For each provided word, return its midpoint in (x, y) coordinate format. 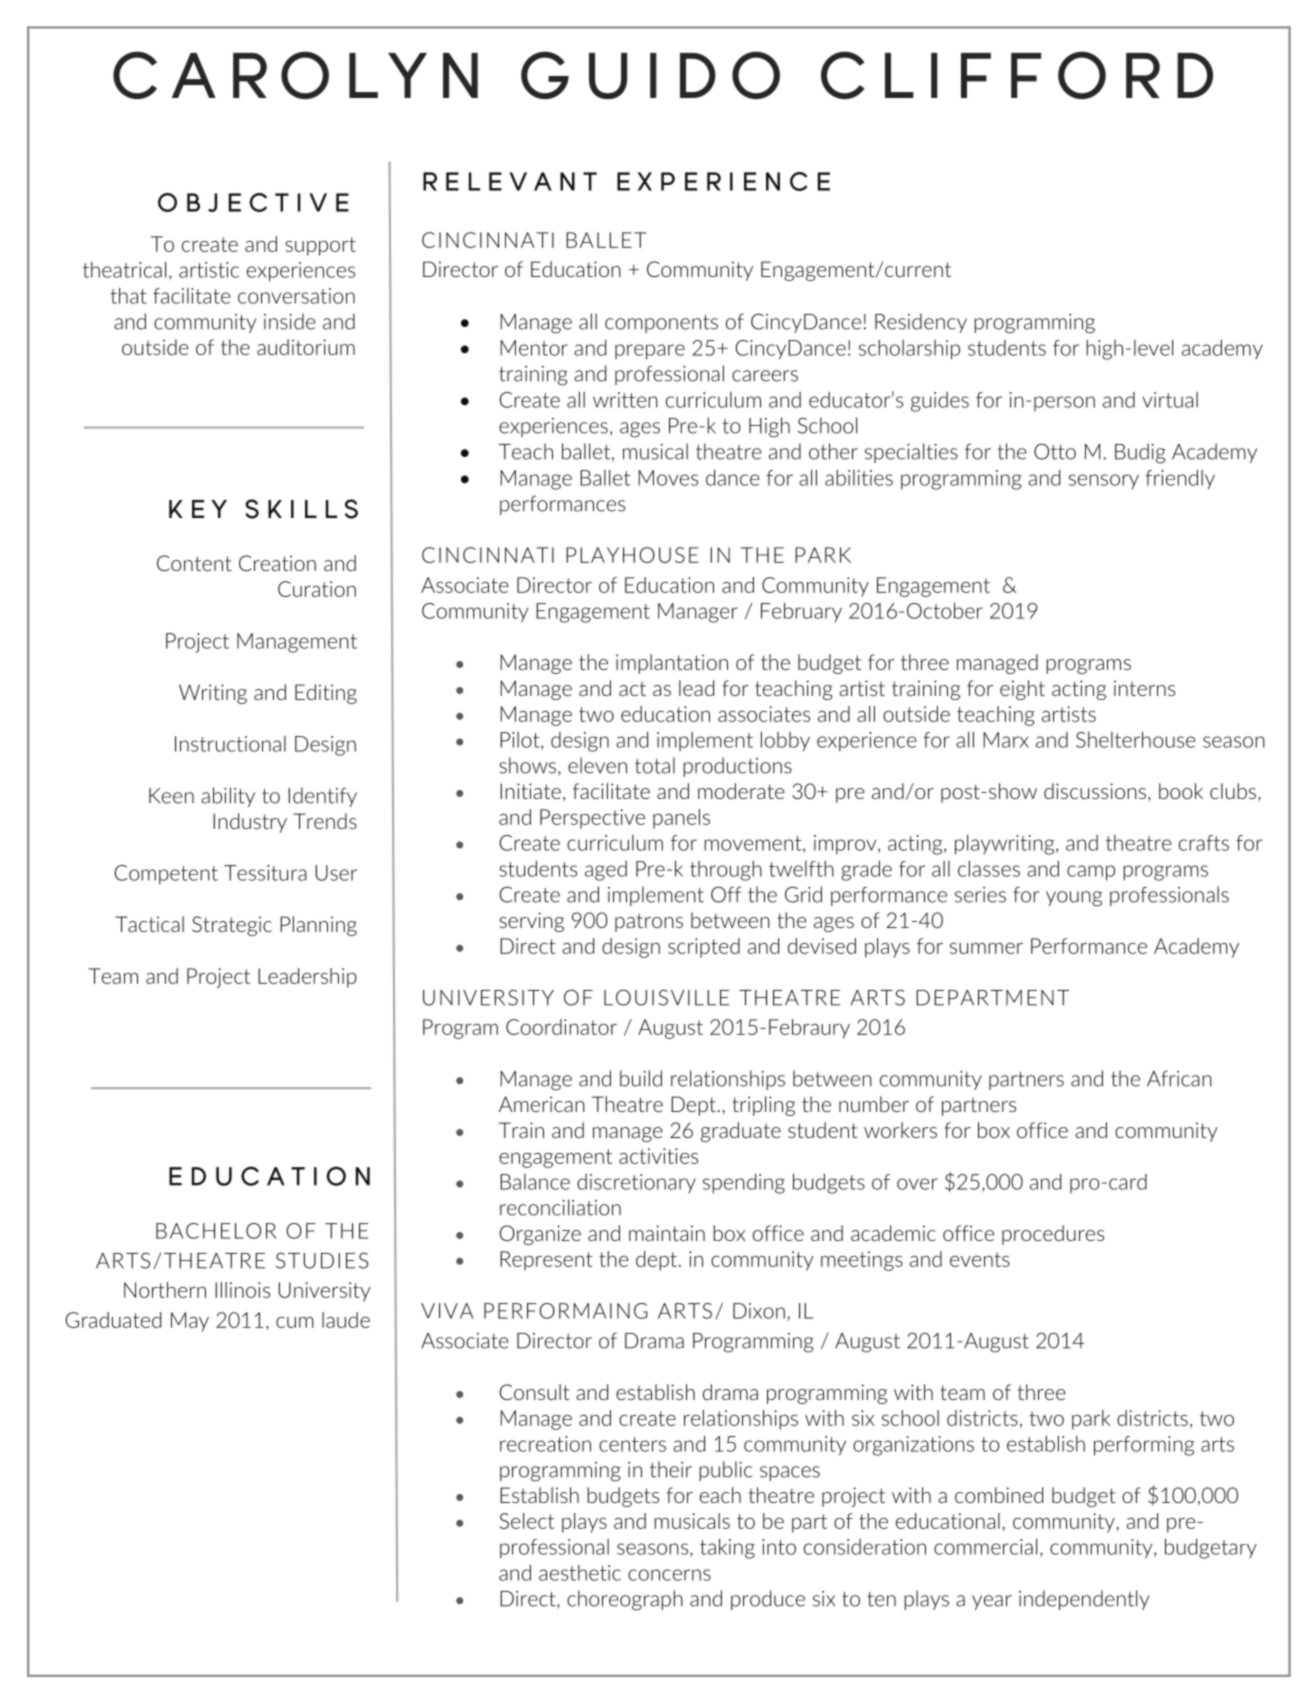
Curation (317, 589)
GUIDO (650, 75)
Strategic (232, 926)
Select (526, 1521)
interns (1144, 688)
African (1179, 1078)
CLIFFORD (1017, 75)
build (641, 1078)
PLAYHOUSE (632, 555)
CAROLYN (295, 75)
